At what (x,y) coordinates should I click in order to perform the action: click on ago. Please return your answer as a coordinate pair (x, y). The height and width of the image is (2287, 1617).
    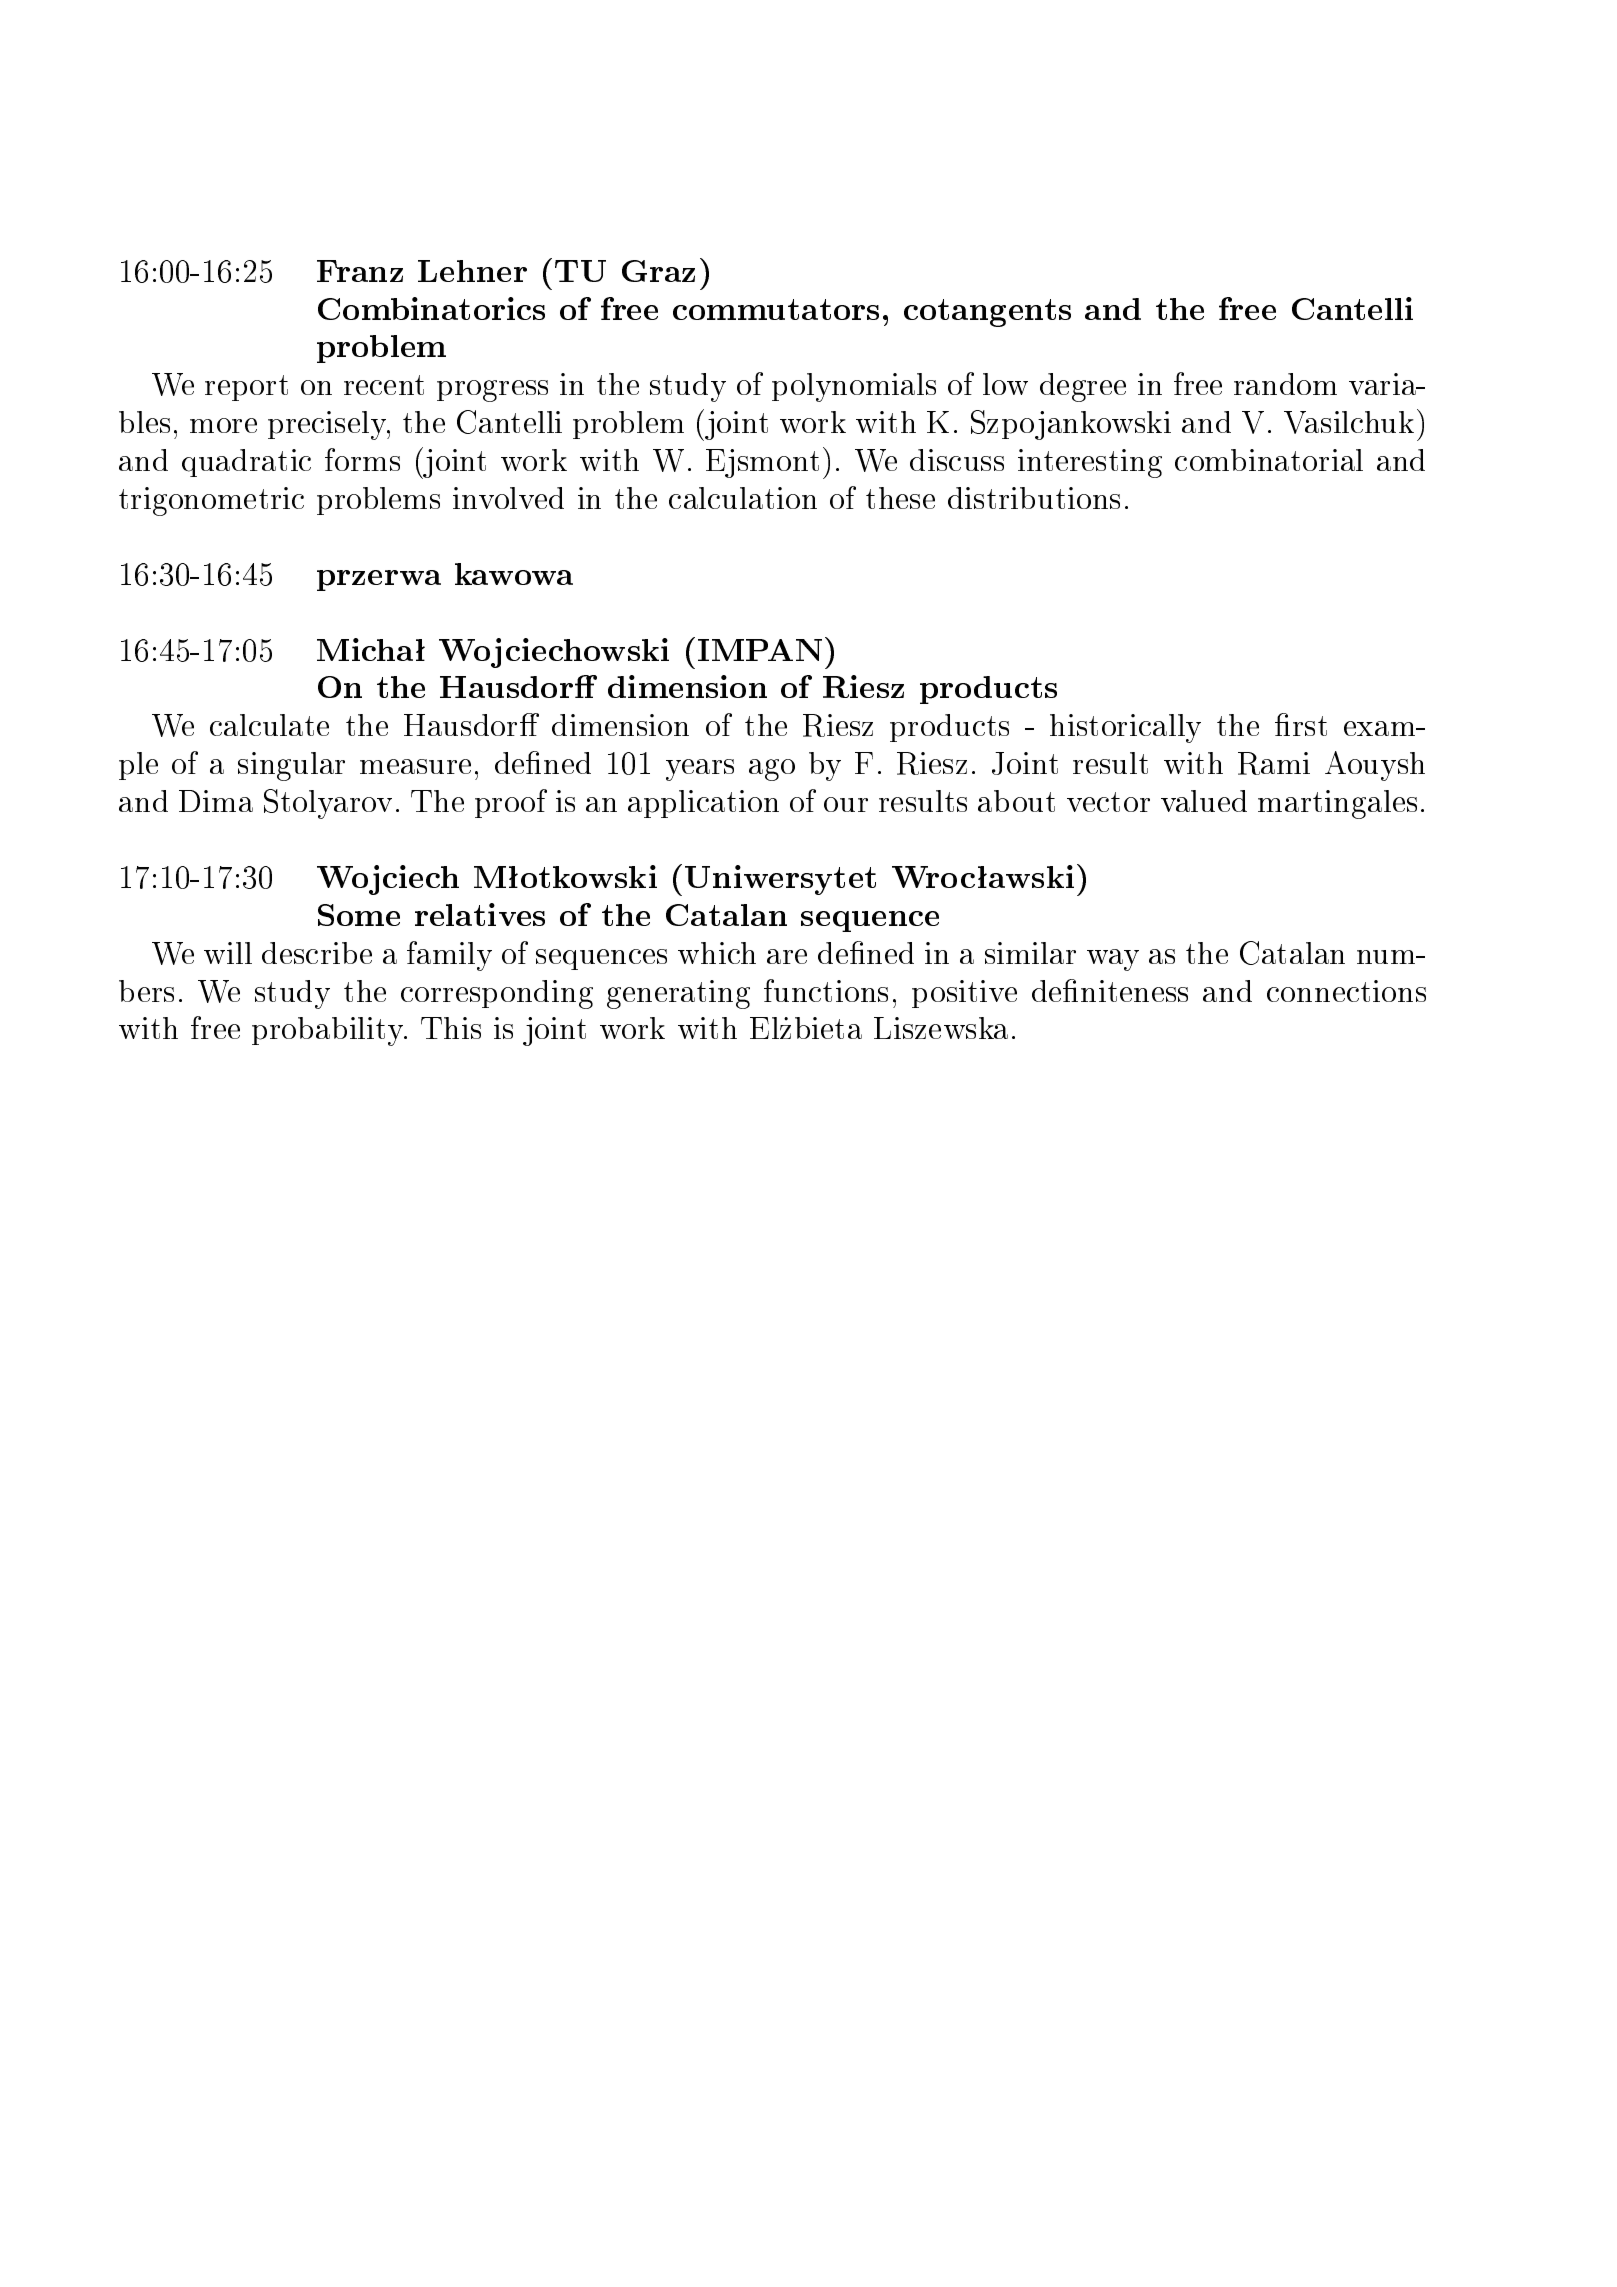
    Looking at the image, I should click on (772, 770).
